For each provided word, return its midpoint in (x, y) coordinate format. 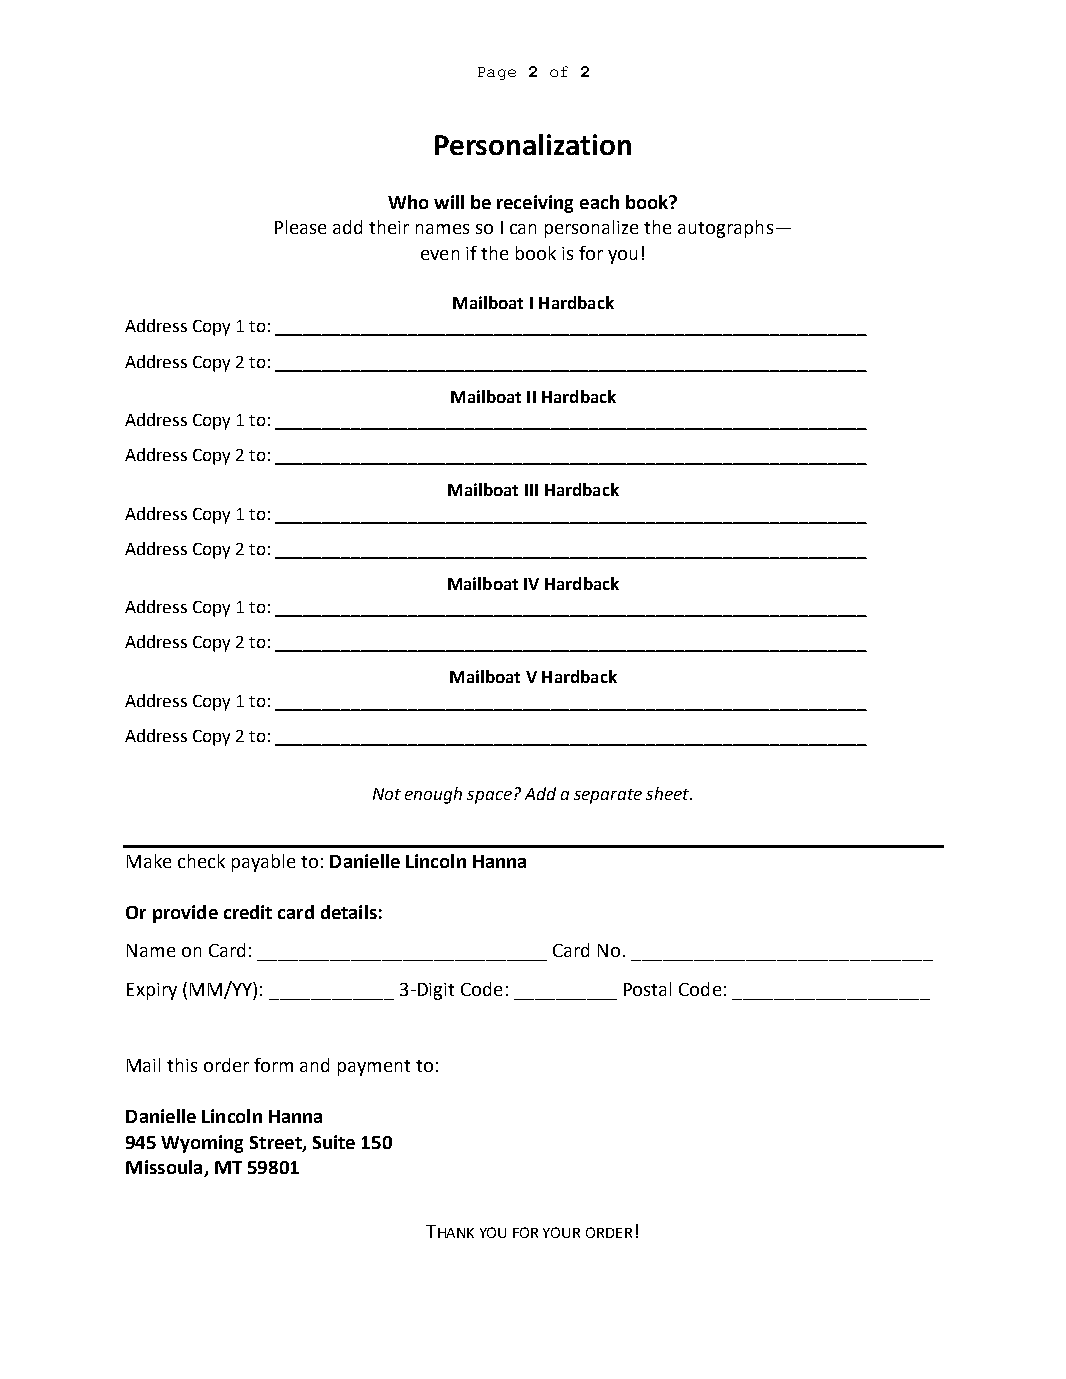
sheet (669, 793)
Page (497, 73)
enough (433, 795)
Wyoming (202, 1144)
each (599, 202)
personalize (591, 229)
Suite (334, 1142)
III (531, 490)
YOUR (561, 1232)
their (389, 227)
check (201, 861)
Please (300, 227)
